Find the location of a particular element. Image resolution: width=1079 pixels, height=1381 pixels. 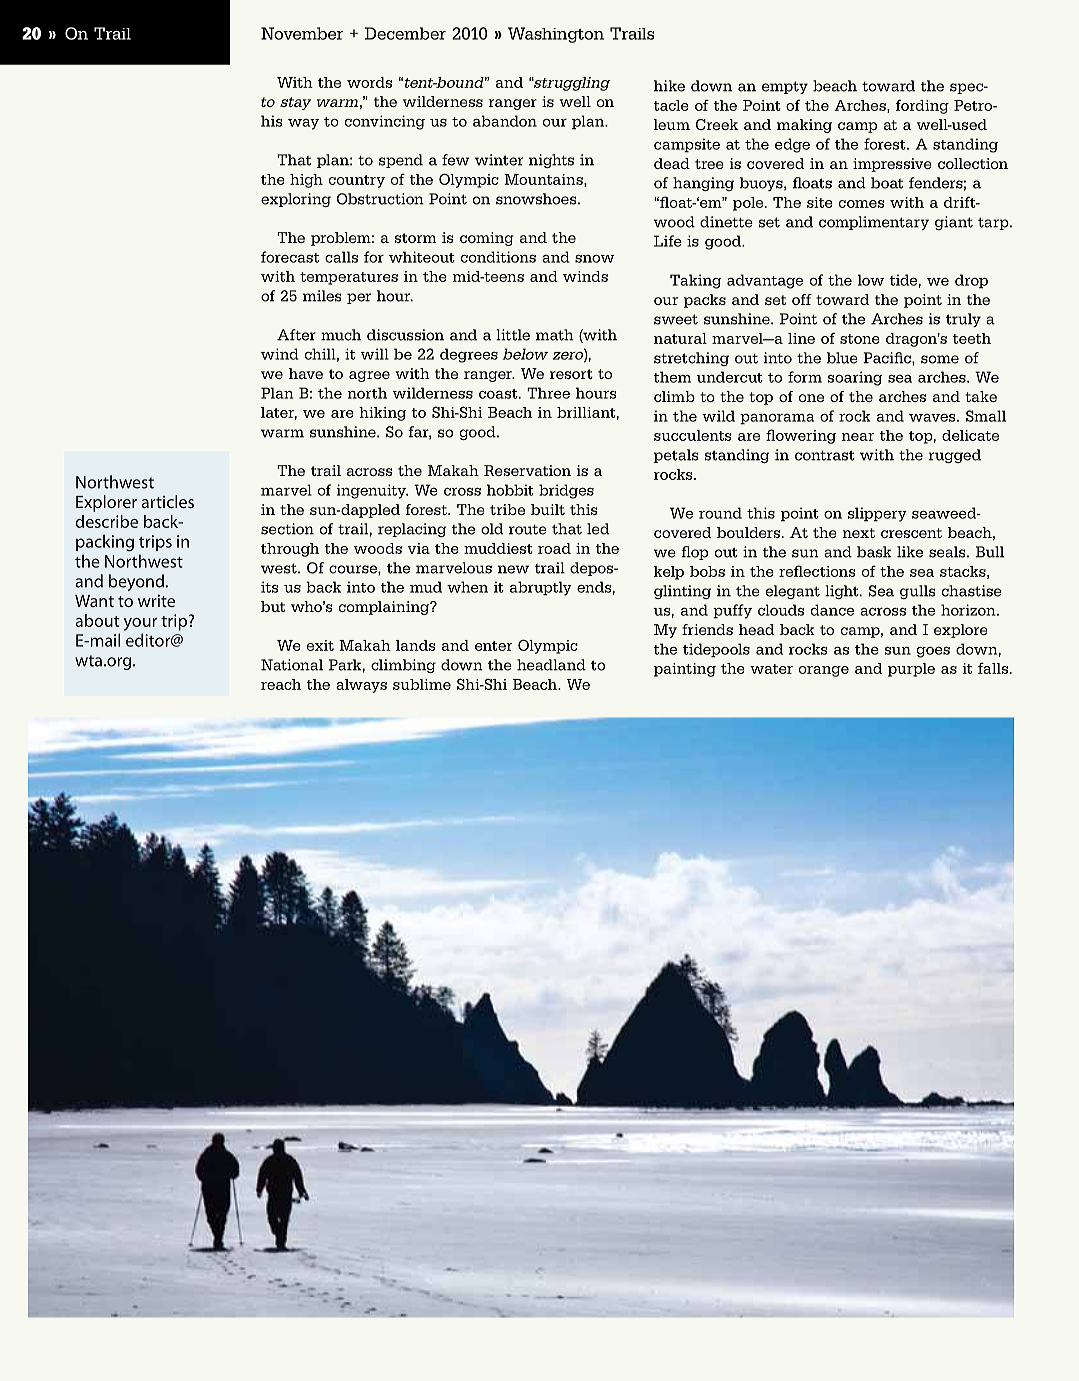

National is located at coordinates (292, 665).
